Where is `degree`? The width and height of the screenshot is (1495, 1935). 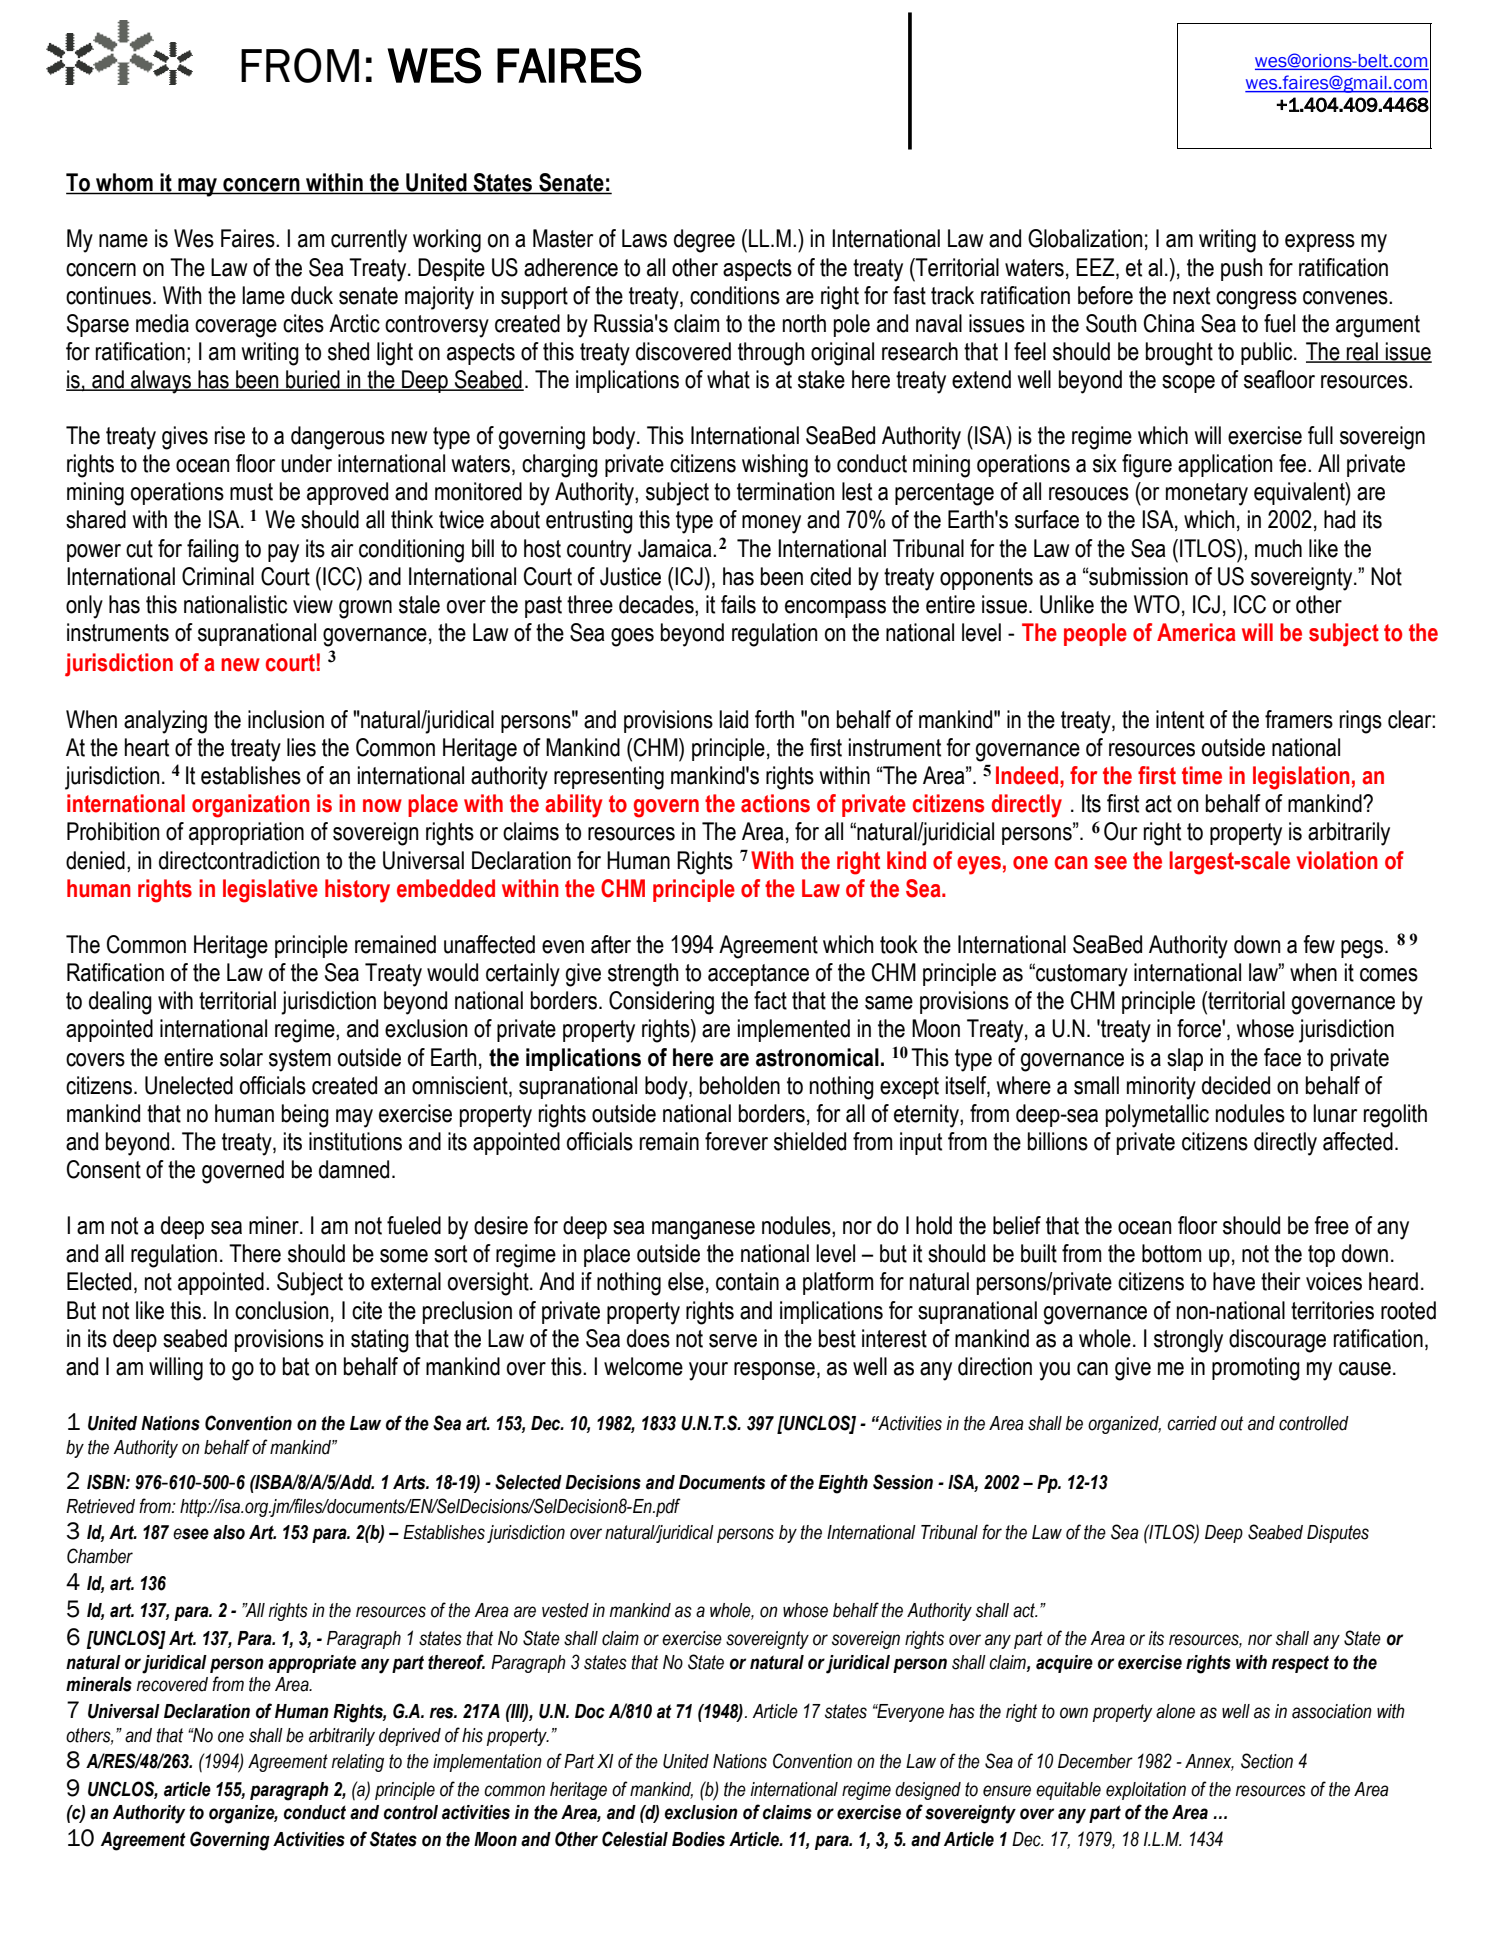
degree is located at coordinates (704, 241).
